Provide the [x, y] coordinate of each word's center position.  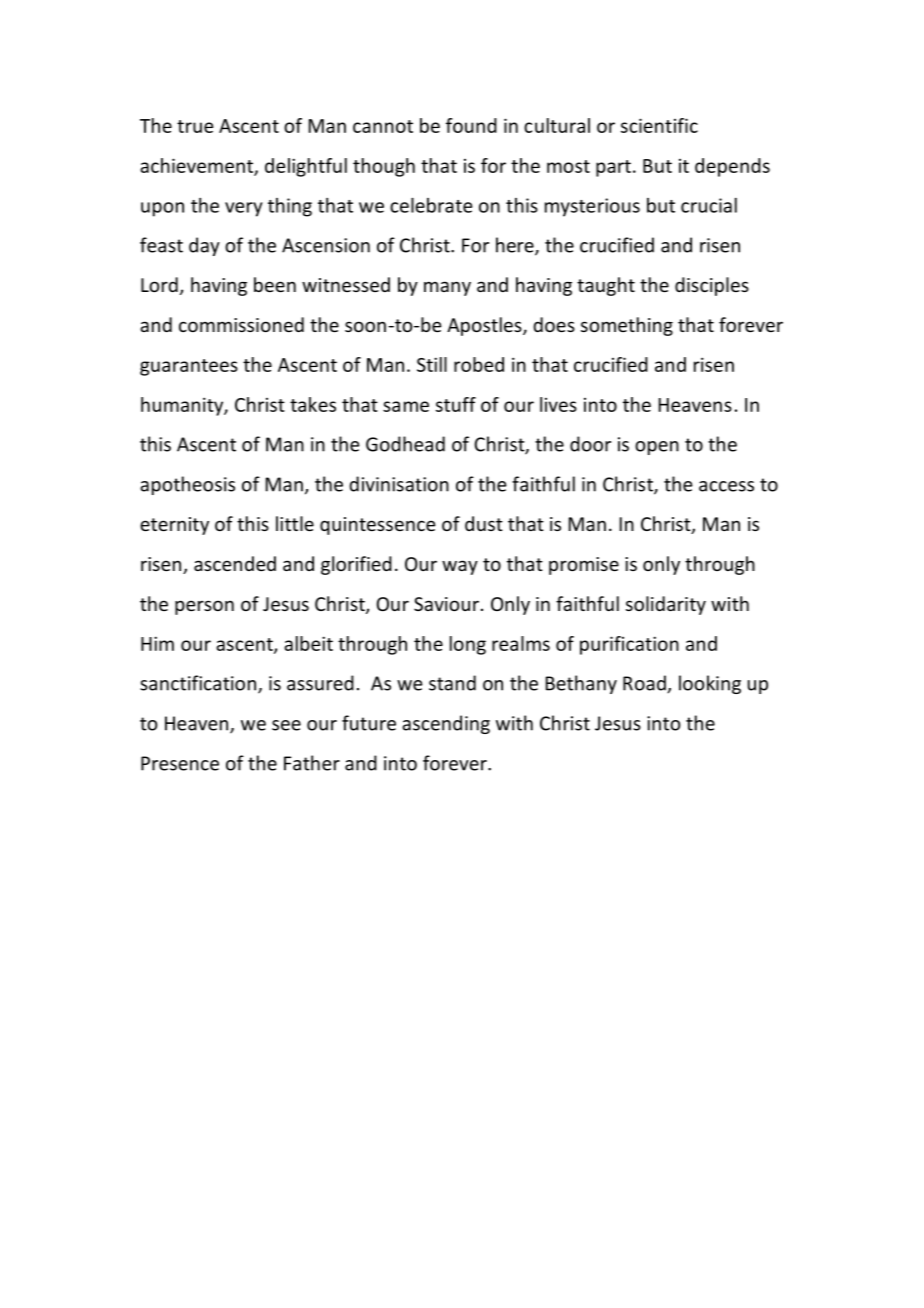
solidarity [666, 605]
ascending [446, 724]
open [657, 448]
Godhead [405, 444]
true [195, 126]
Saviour [446, 604]
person [204, 607]
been [275, 284]
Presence [180, 763]
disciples [712, 286]
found [471, 125]
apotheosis [187, 485]
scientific [659, 125]
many [447, 288]
